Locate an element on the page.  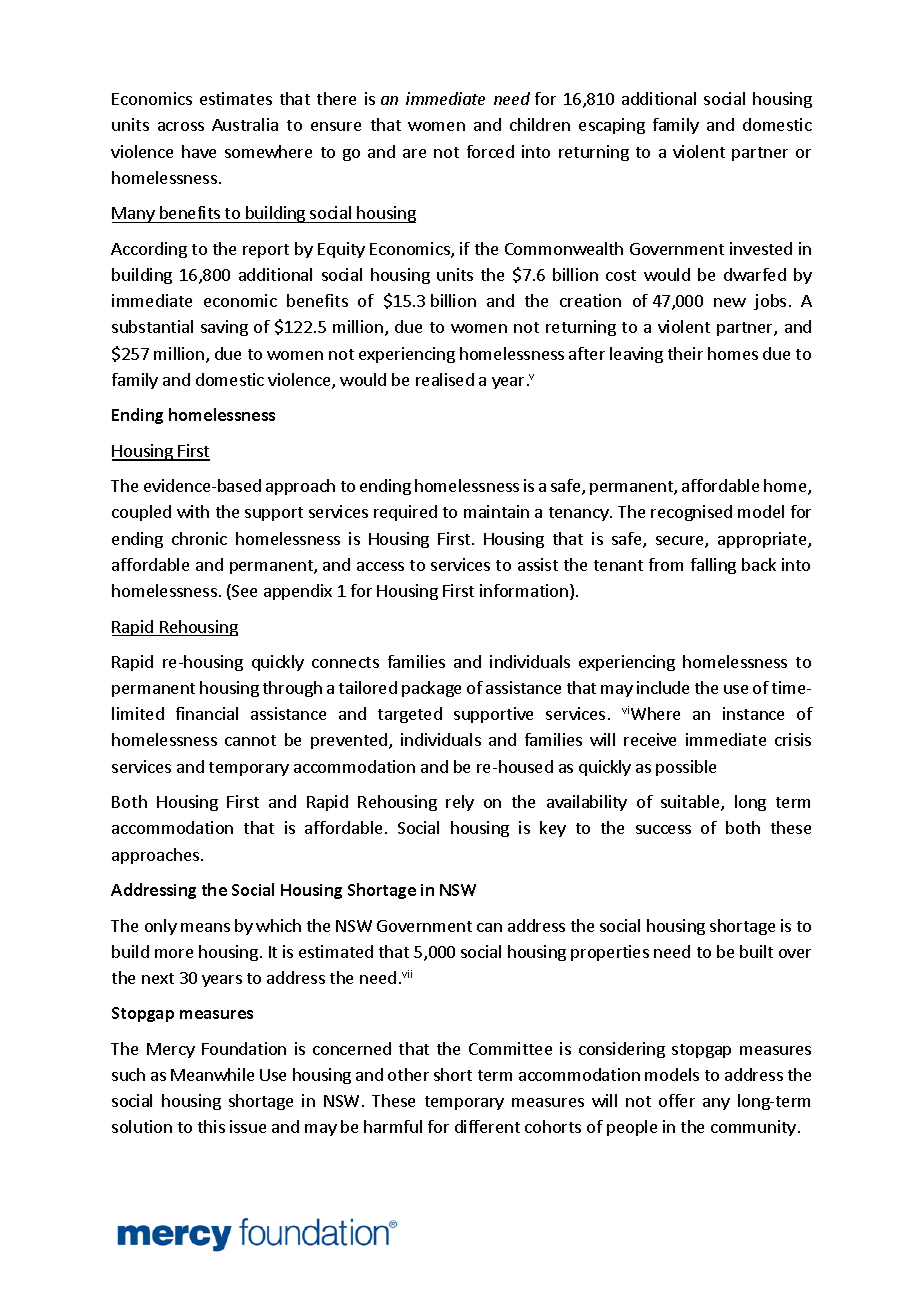
realised is located at coordinates (445, 379).
